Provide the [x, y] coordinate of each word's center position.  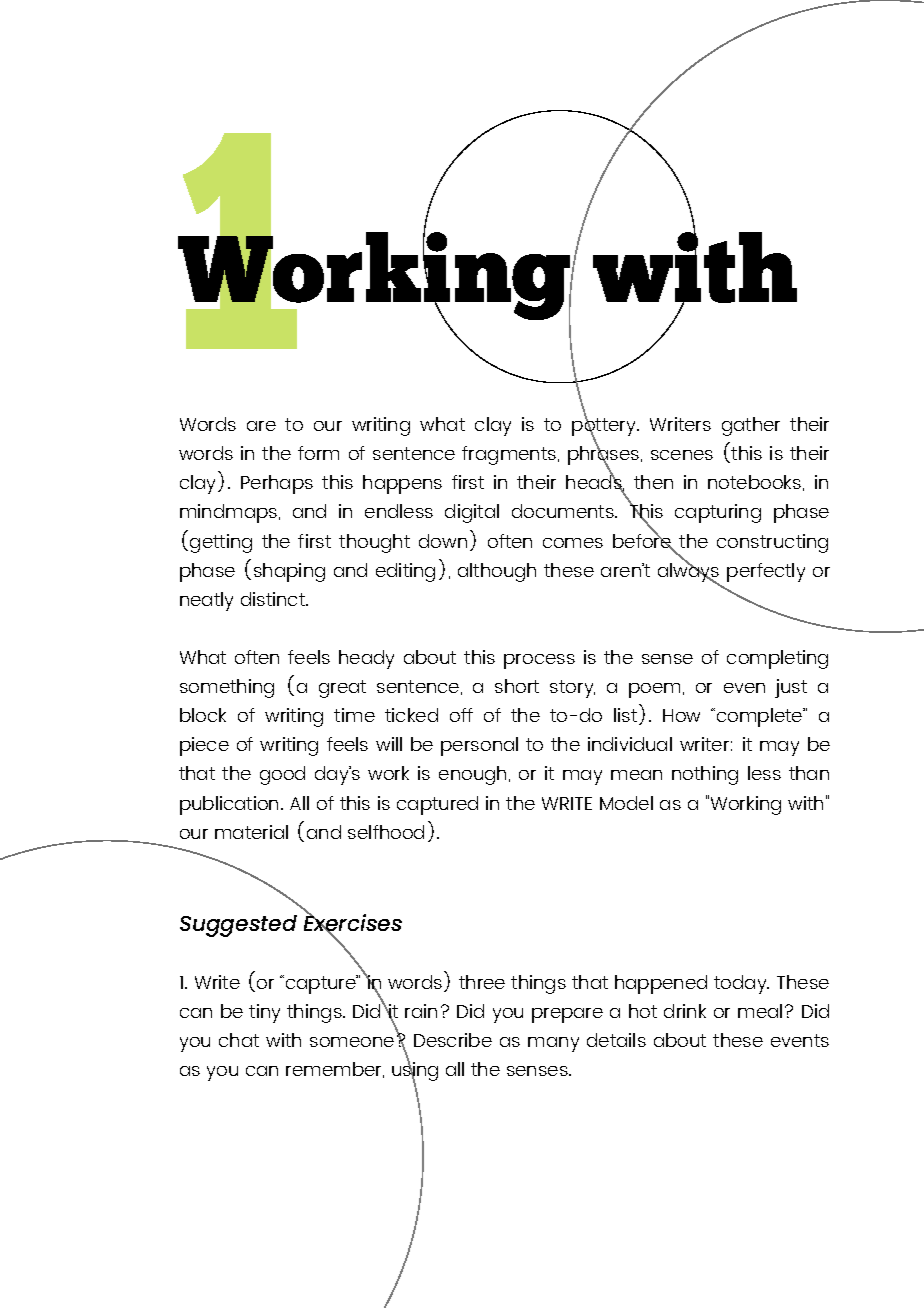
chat [239, 1040]
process [539, 661]
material [251, 832]
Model [626, 803]
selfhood [386, 832]
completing [777, 659]
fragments [510, 455]
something [227, 688]
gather [751, 426]
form [318, 453]
